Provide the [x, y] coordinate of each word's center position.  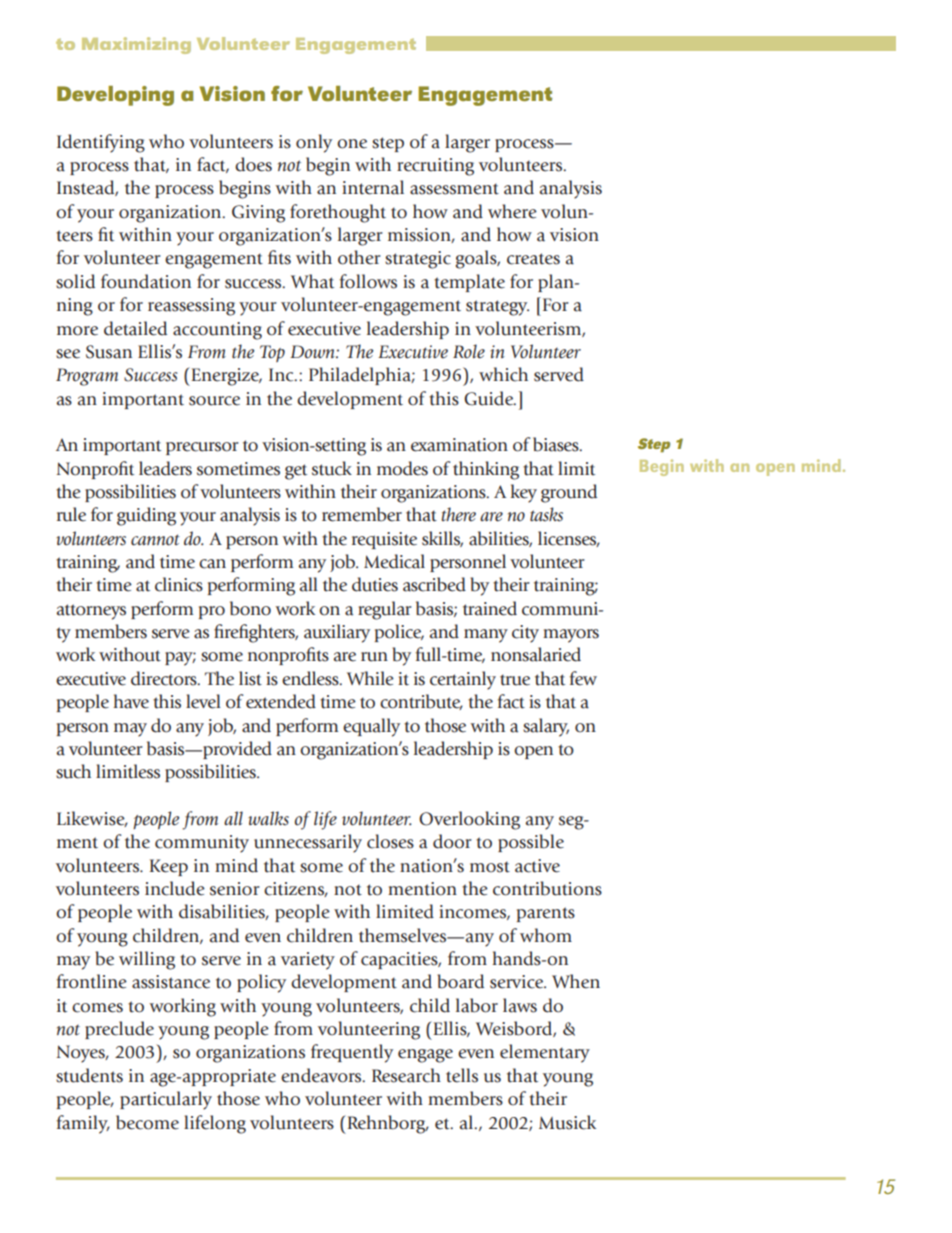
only [314, 143]
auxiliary [337, 633]
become [147, 1122]
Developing [115, 96]
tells [462, 1075]
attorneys [91, 612]
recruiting [435, 167]
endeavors [322, 1075]
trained [490, 608]
